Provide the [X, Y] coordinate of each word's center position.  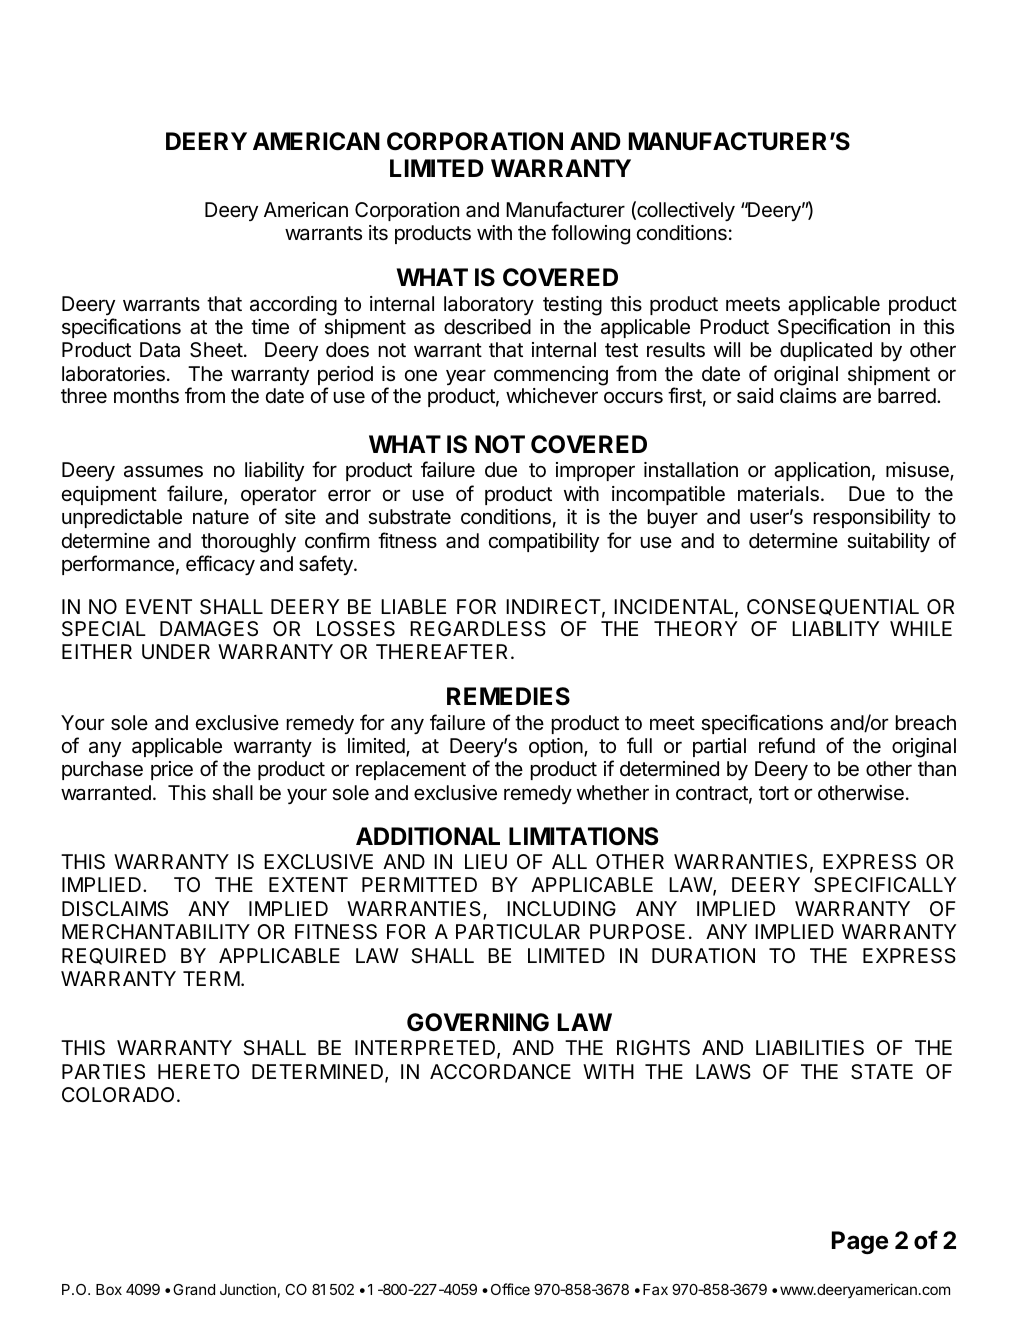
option [556, 747]
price [172, 770]
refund [787, 745]
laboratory [489, 305]
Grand [194, 1289]
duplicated [826, 351]
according [293, 306]
